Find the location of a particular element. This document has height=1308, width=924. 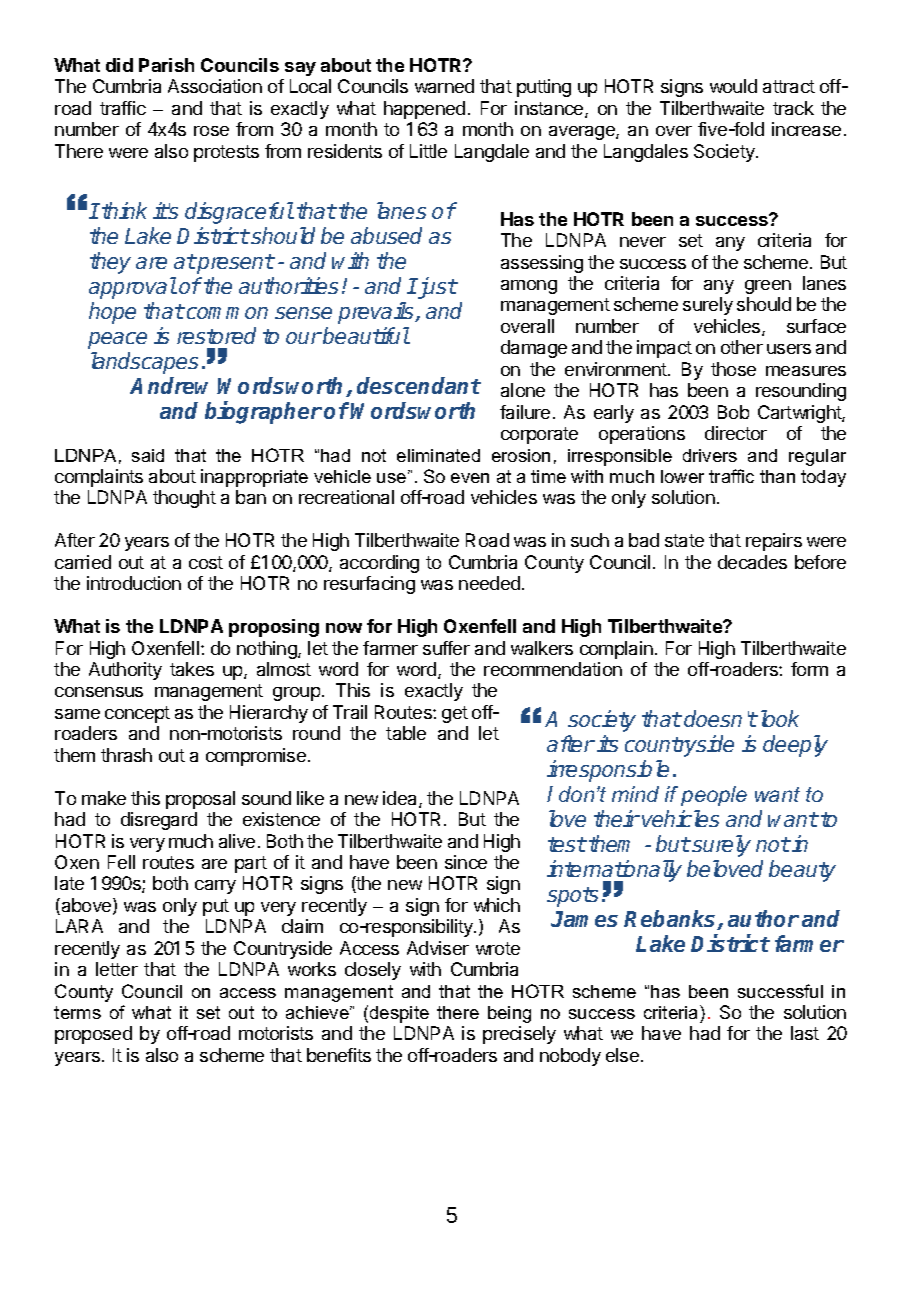

decades is located at coordinates (752, 562).
